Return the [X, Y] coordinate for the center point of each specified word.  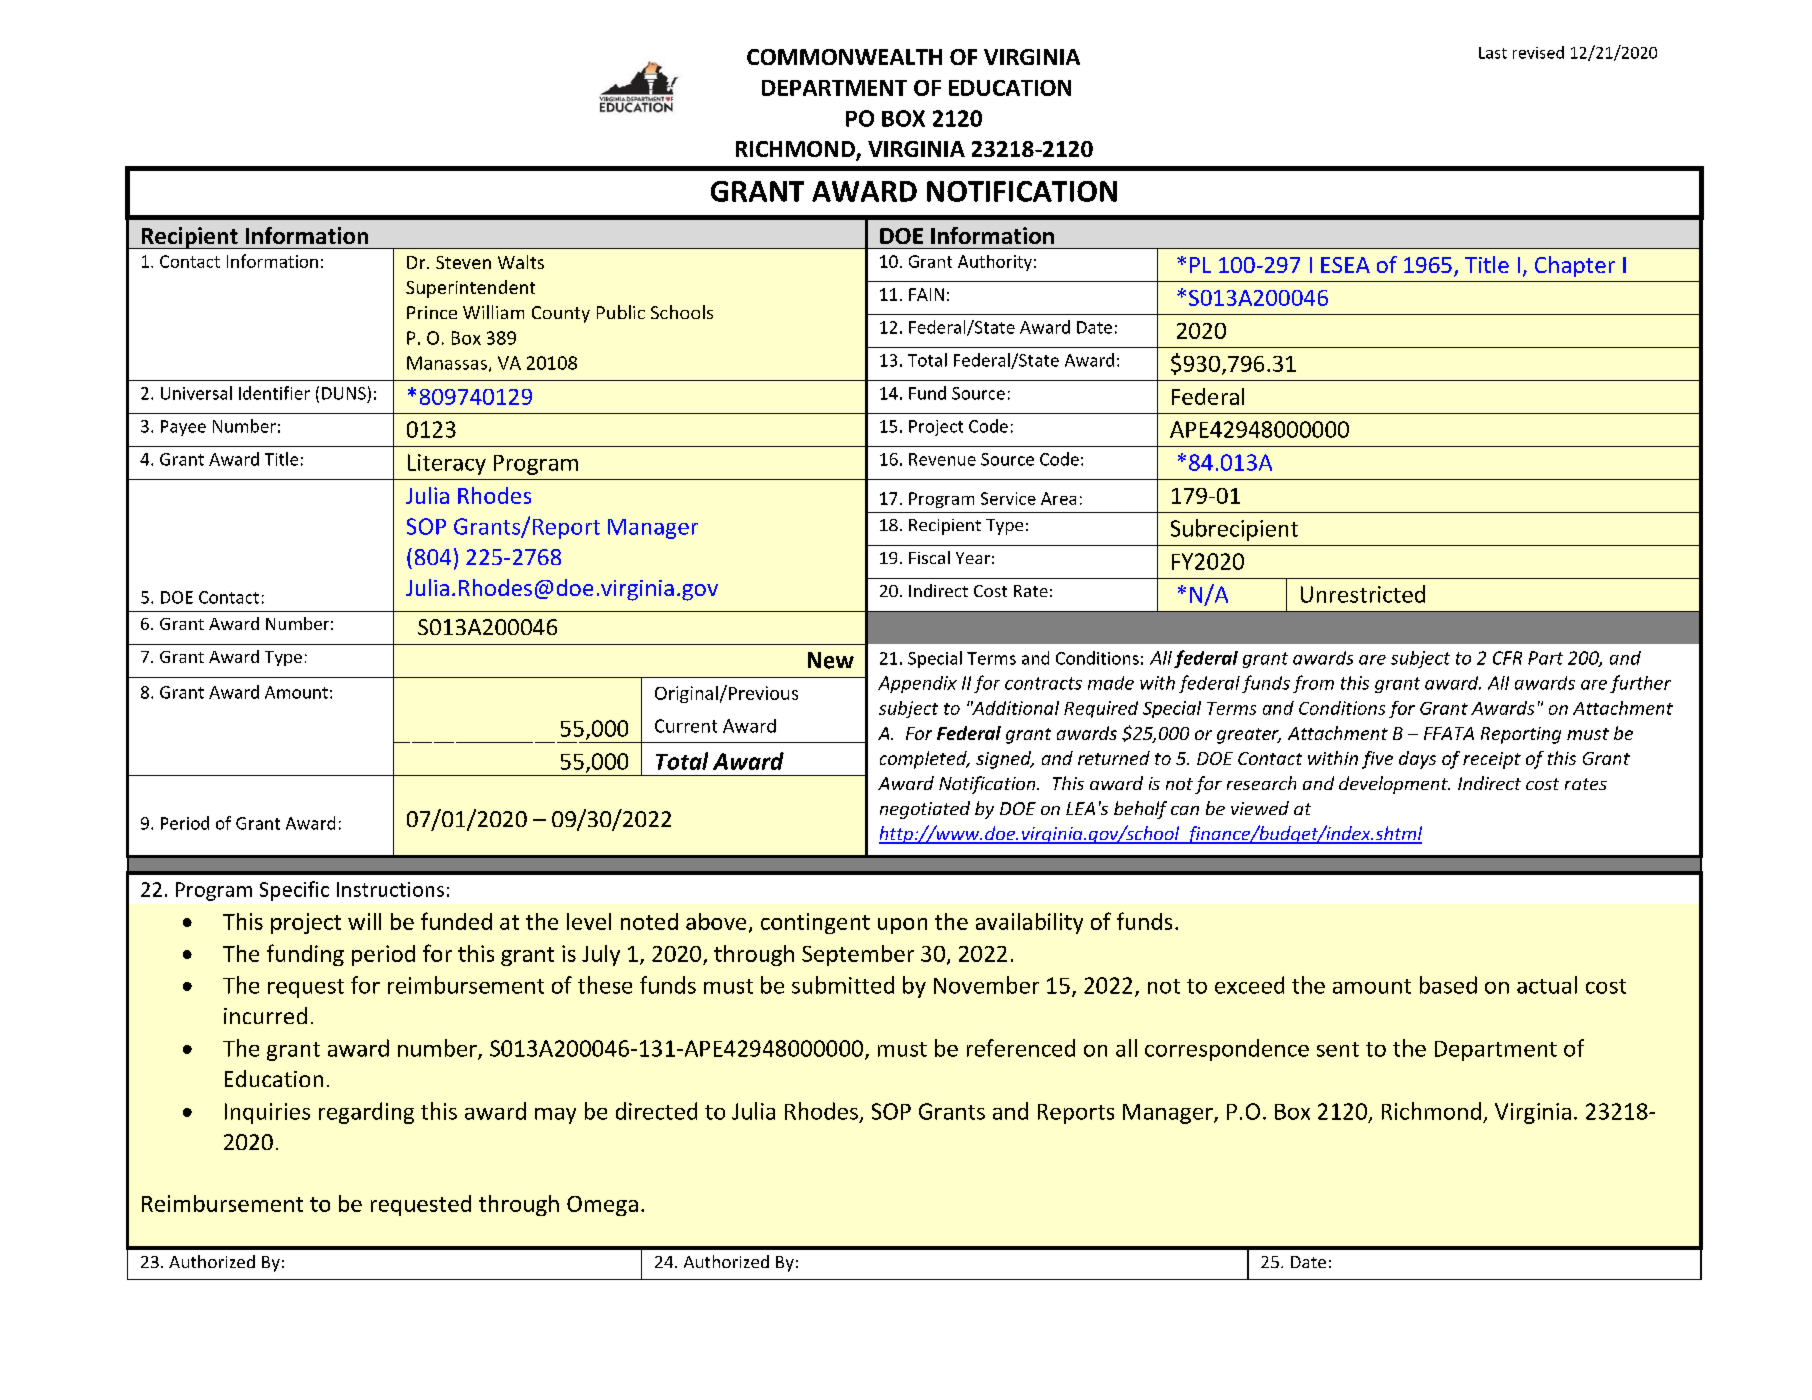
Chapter [1575, 266]
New [831, 660]
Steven [463, 262]
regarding [366, 1113]
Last [1493, 53]
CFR [1507, 658]
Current [686, 726]
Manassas [447, 363]
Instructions [390, 889]
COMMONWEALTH [844, 57]
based [1448, 985]
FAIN [926, 294]
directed [656, 1111]
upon [902, 926]
